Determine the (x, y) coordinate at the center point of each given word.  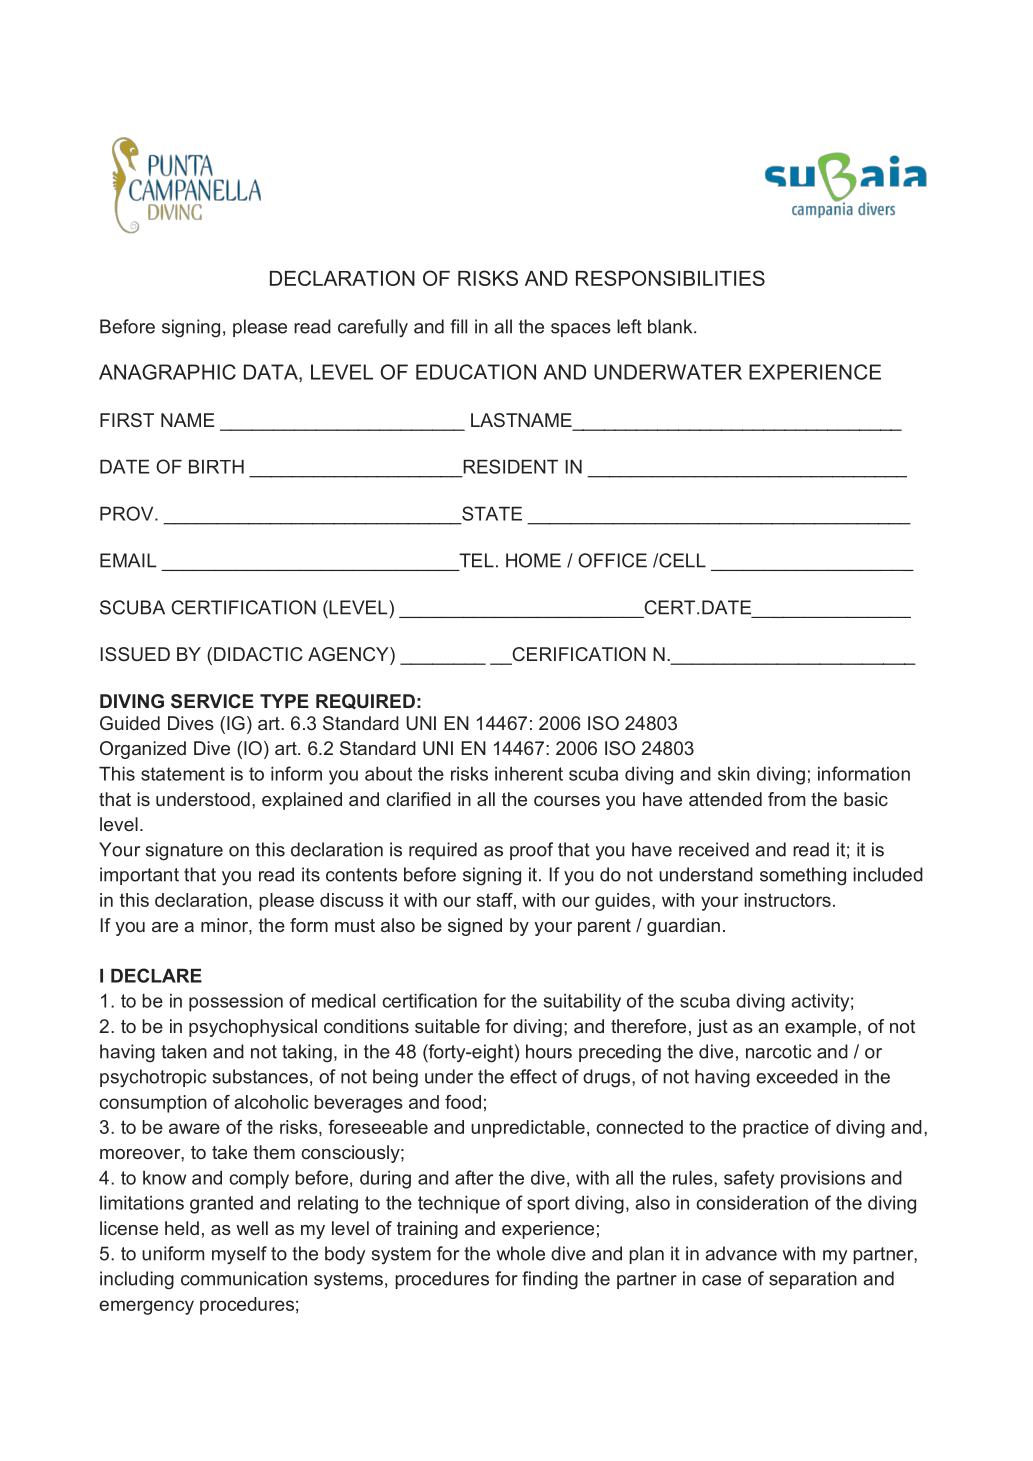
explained (302, 801)
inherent (529, 774)
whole (520, 1253)
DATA (272, 373)
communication (244, 1278)
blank (671, 326)
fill (458, 326)
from (787, 799)
